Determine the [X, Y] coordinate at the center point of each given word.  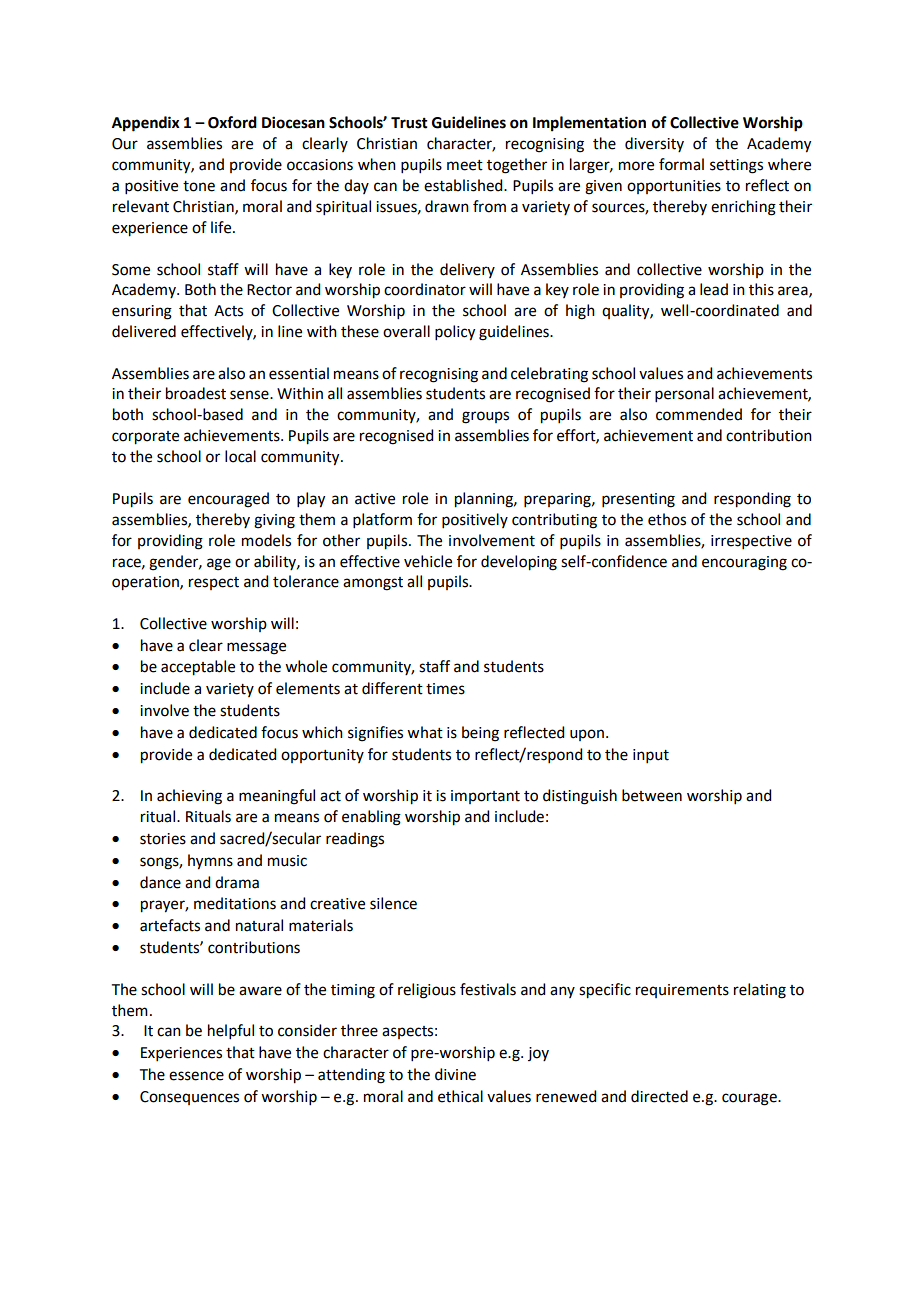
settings [736, 166]
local [240, 456]
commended [699, 414]
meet [465, 165]
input [651, 756]
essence [196, 1076]
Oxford [232, 122]
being [480, 734]
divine [455, 1074]
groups [485, 417]
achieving [189, 797]
